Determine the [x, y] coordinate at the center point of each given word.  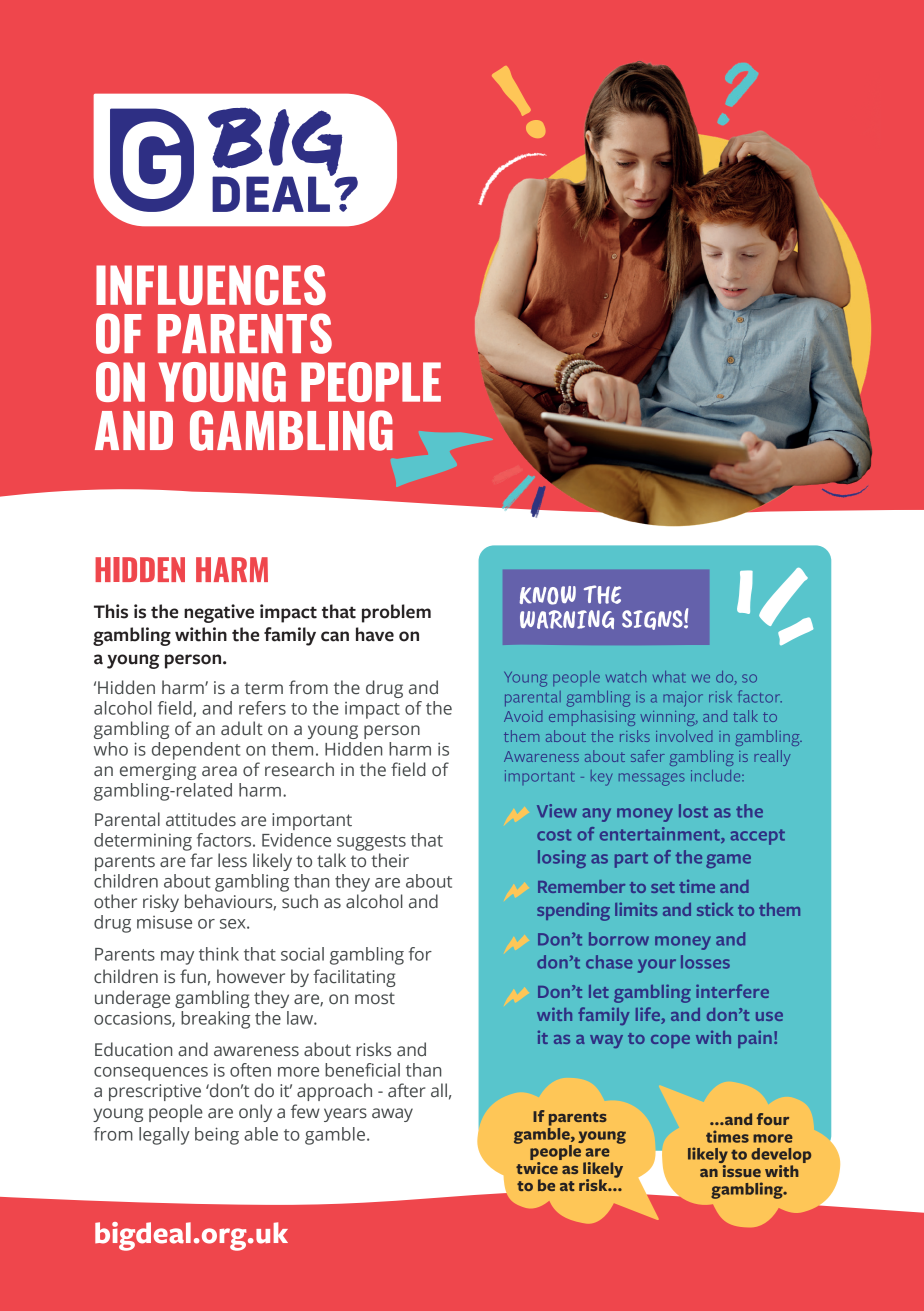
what [669, 677]
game [728, 861]
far [201, 860]
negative [219, 613]
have [375, 634]
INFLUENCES [211, 285]
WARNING [567, 619]
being [217, 1136]
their [390, 860]
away [392, 1115]
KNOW [548, 595]
